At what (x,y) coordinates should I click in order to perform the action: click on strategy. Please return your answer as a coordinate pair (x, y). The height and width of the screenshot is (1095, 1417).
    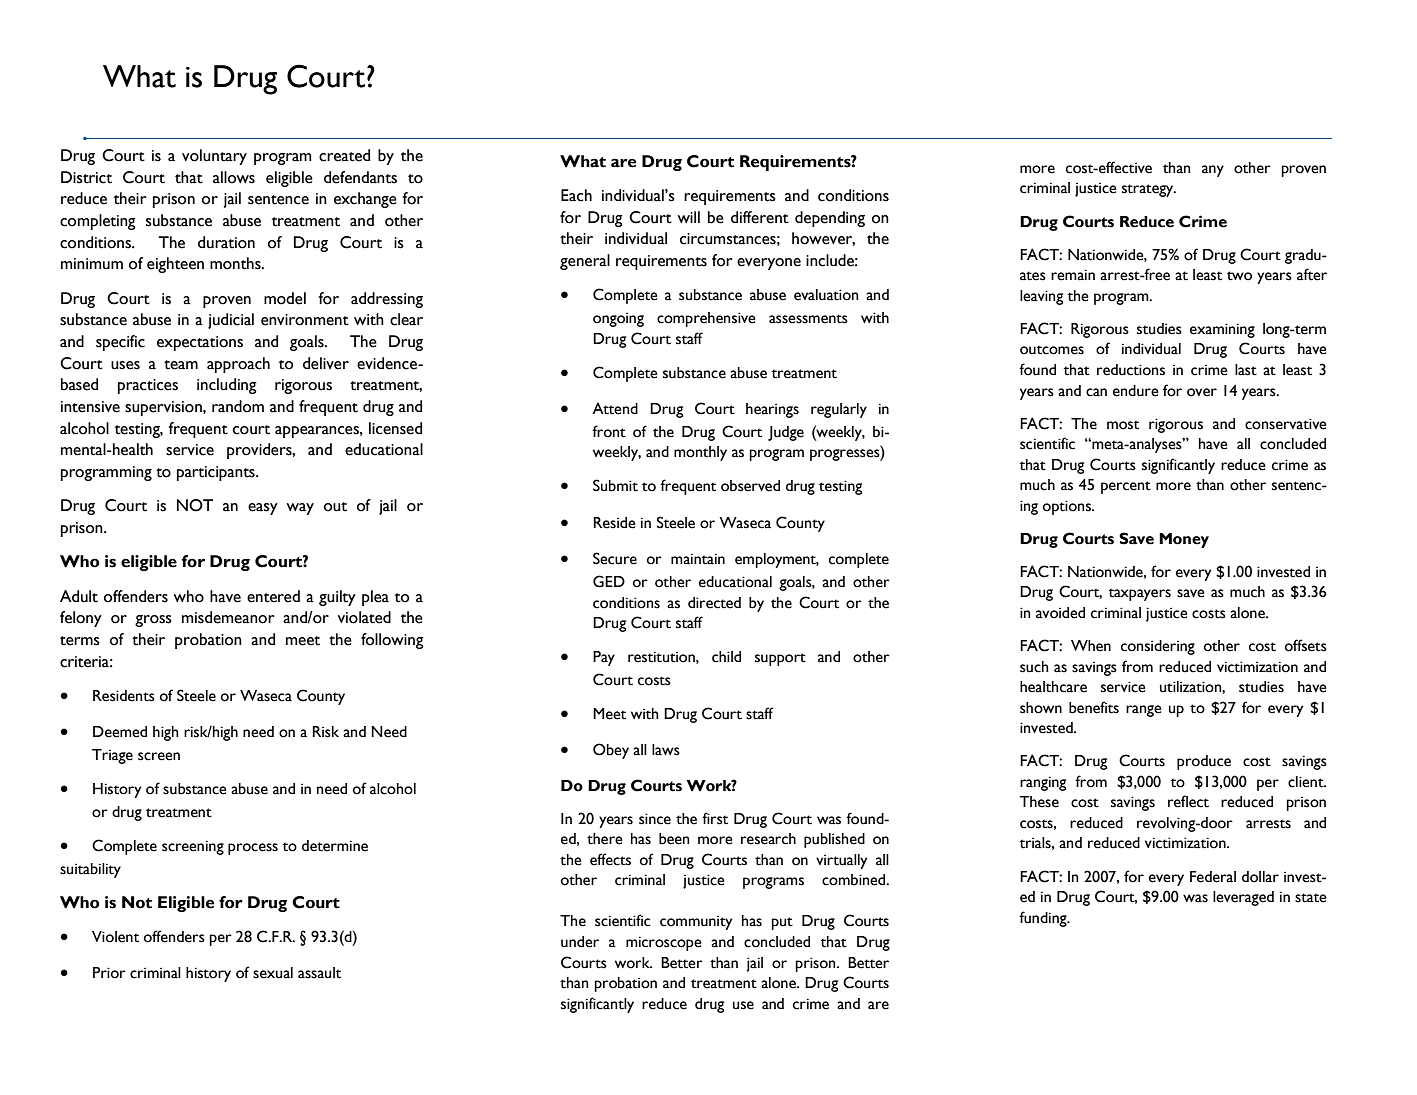
    Looking at the image, I should click on (1149, 190).
